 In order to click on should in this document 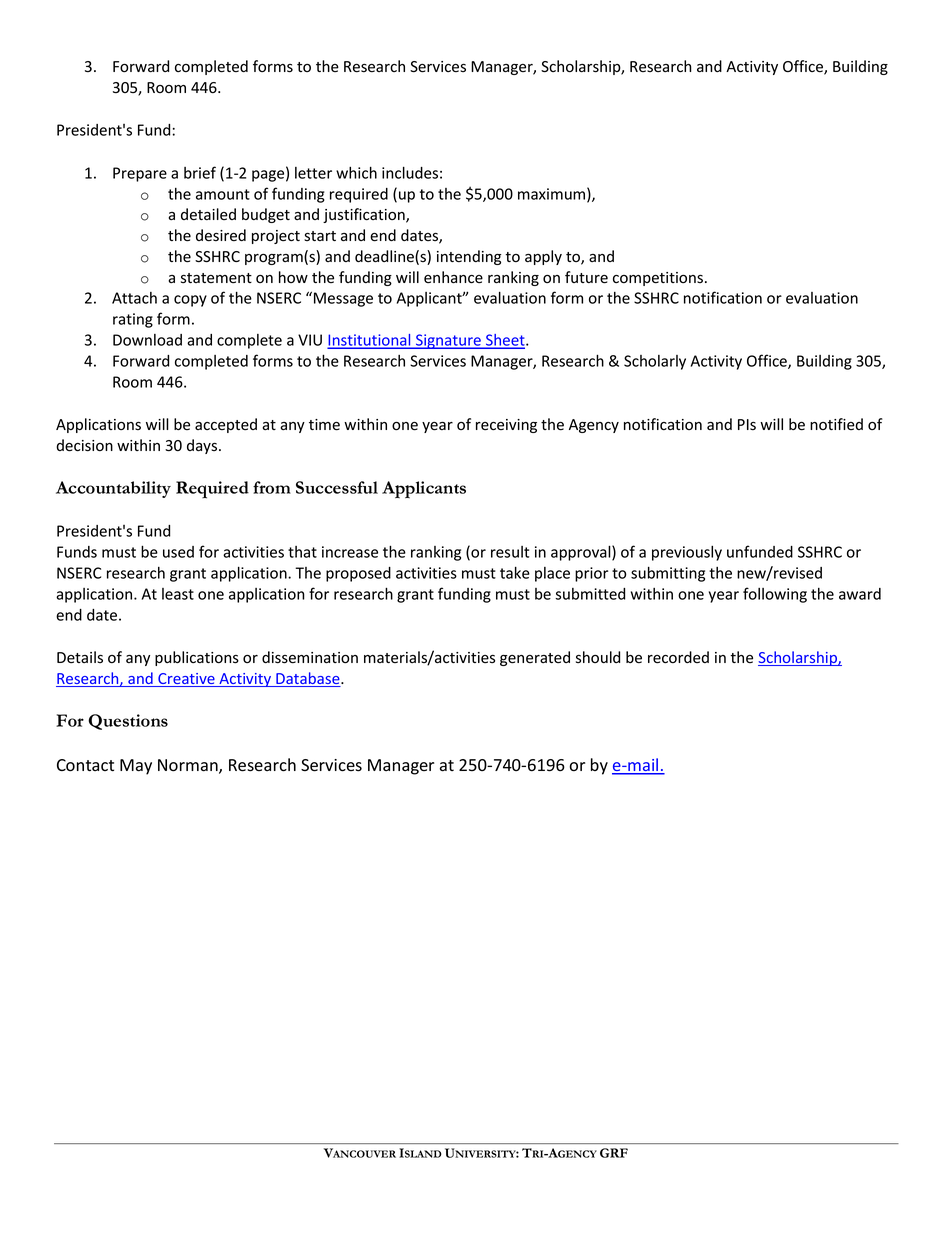, I will do `click(598, 657)`.
